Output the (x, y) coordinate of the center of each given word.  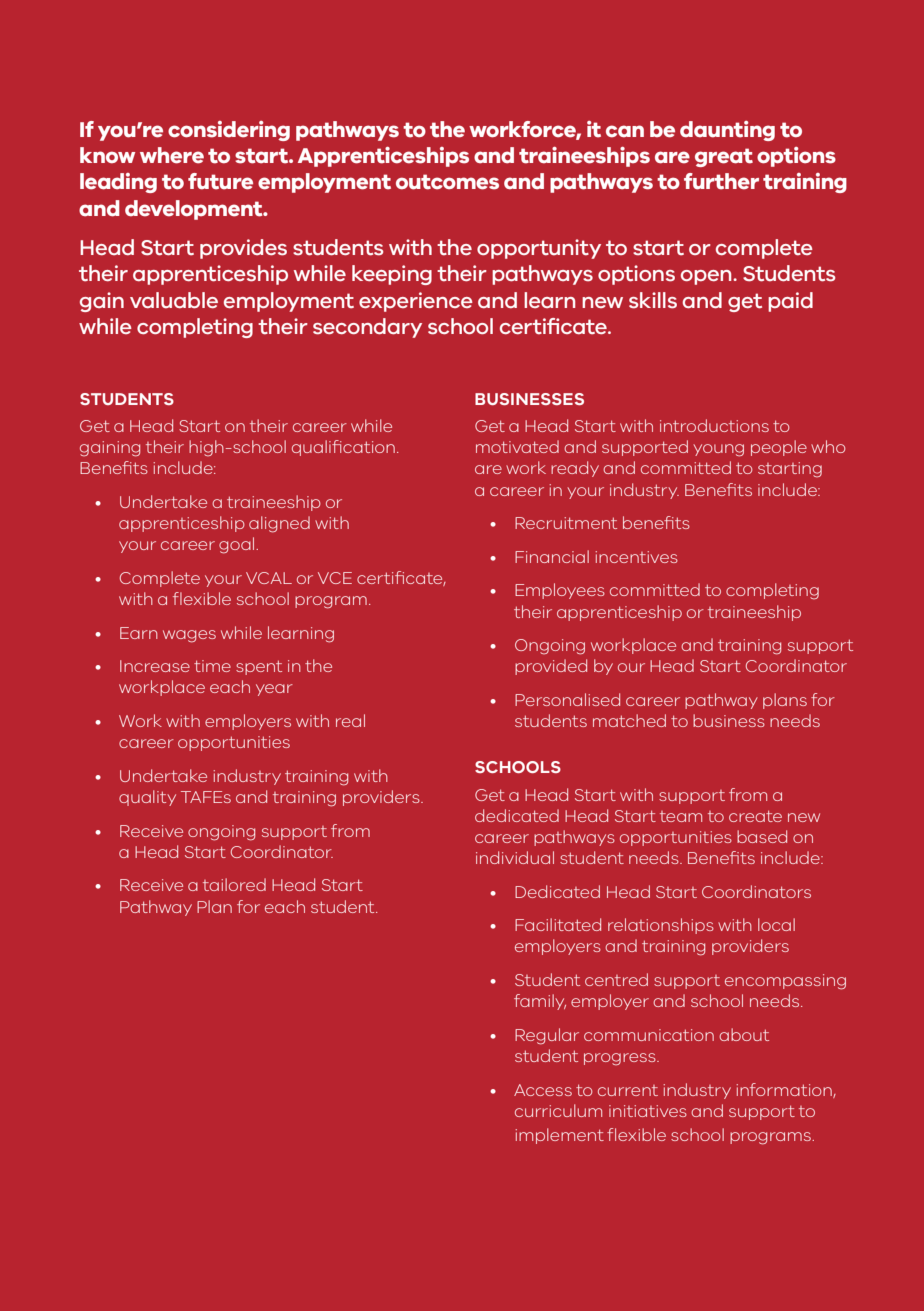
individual (515, 857)
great (724, 157)
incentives (636, 557)
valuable (174, 300)
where (172, 155)
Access (543, 1090)
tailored (234, 884)
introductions (714, 425)
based (762, 836)
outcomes (447, 182)
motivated (517, 446)
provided (551, 667)
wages (189, 636)
